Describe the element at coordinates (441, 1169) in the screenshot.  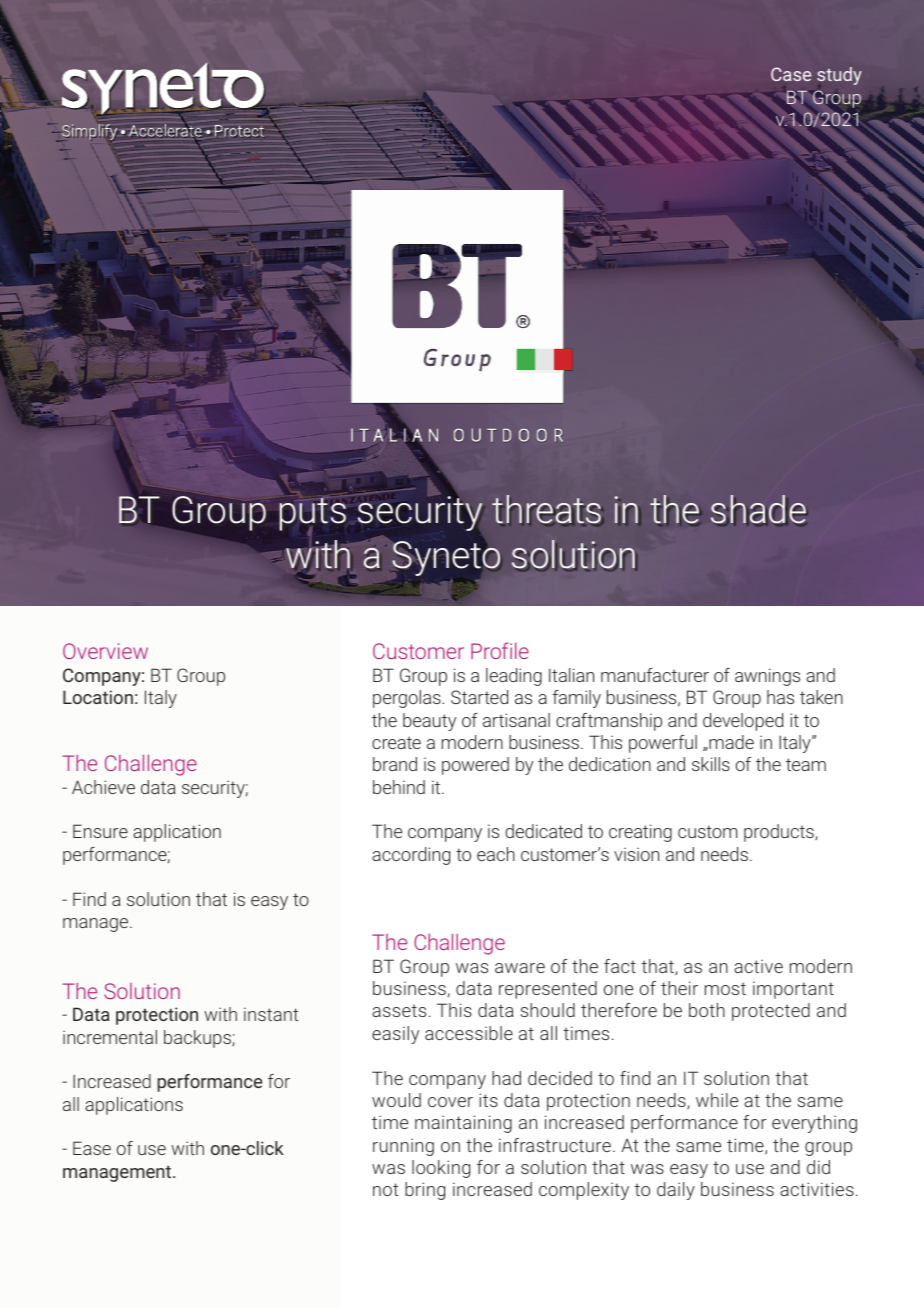
I see `looking` at that location.
